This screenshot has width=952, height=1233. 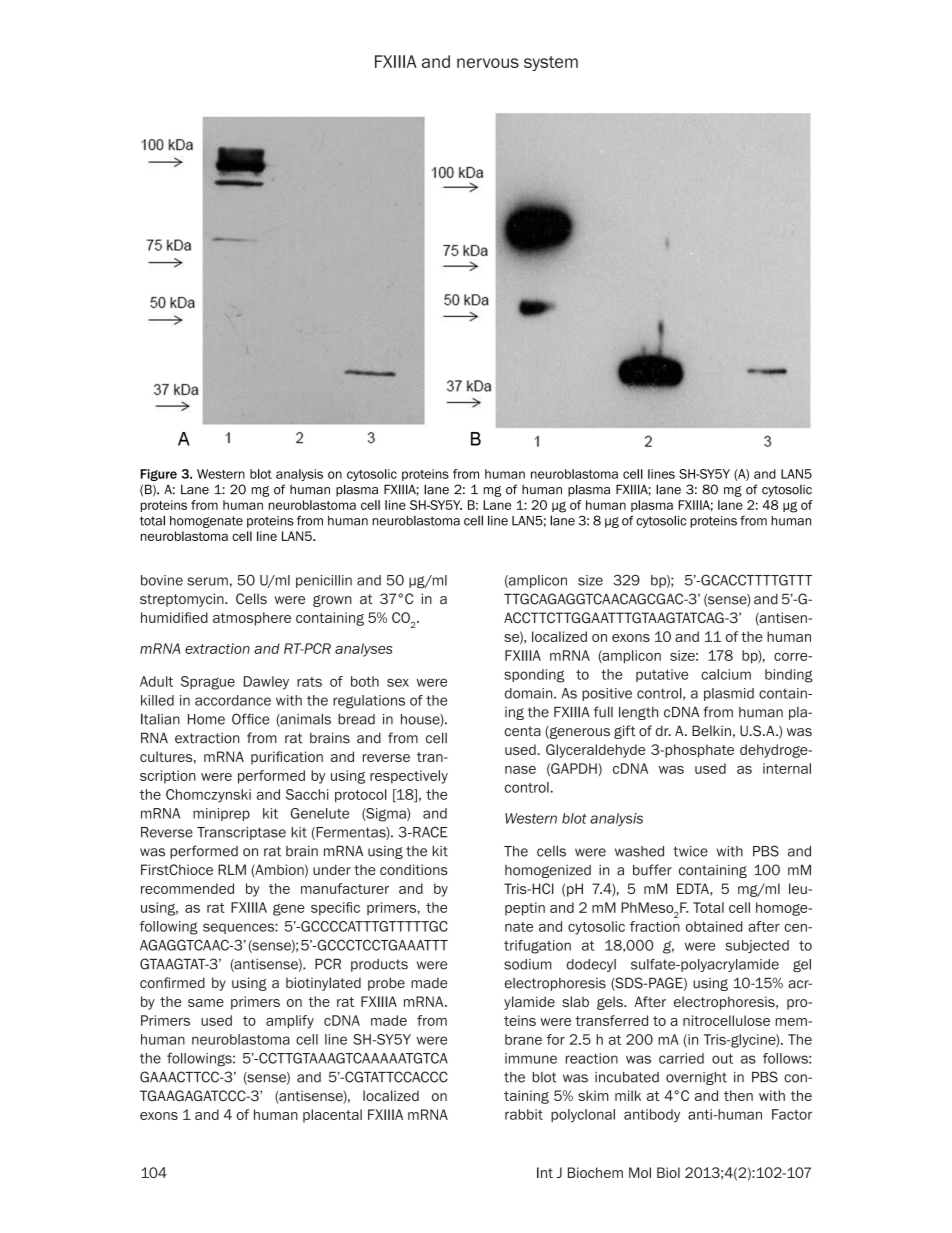 I want to click on system, so click(x=551, y=63).
